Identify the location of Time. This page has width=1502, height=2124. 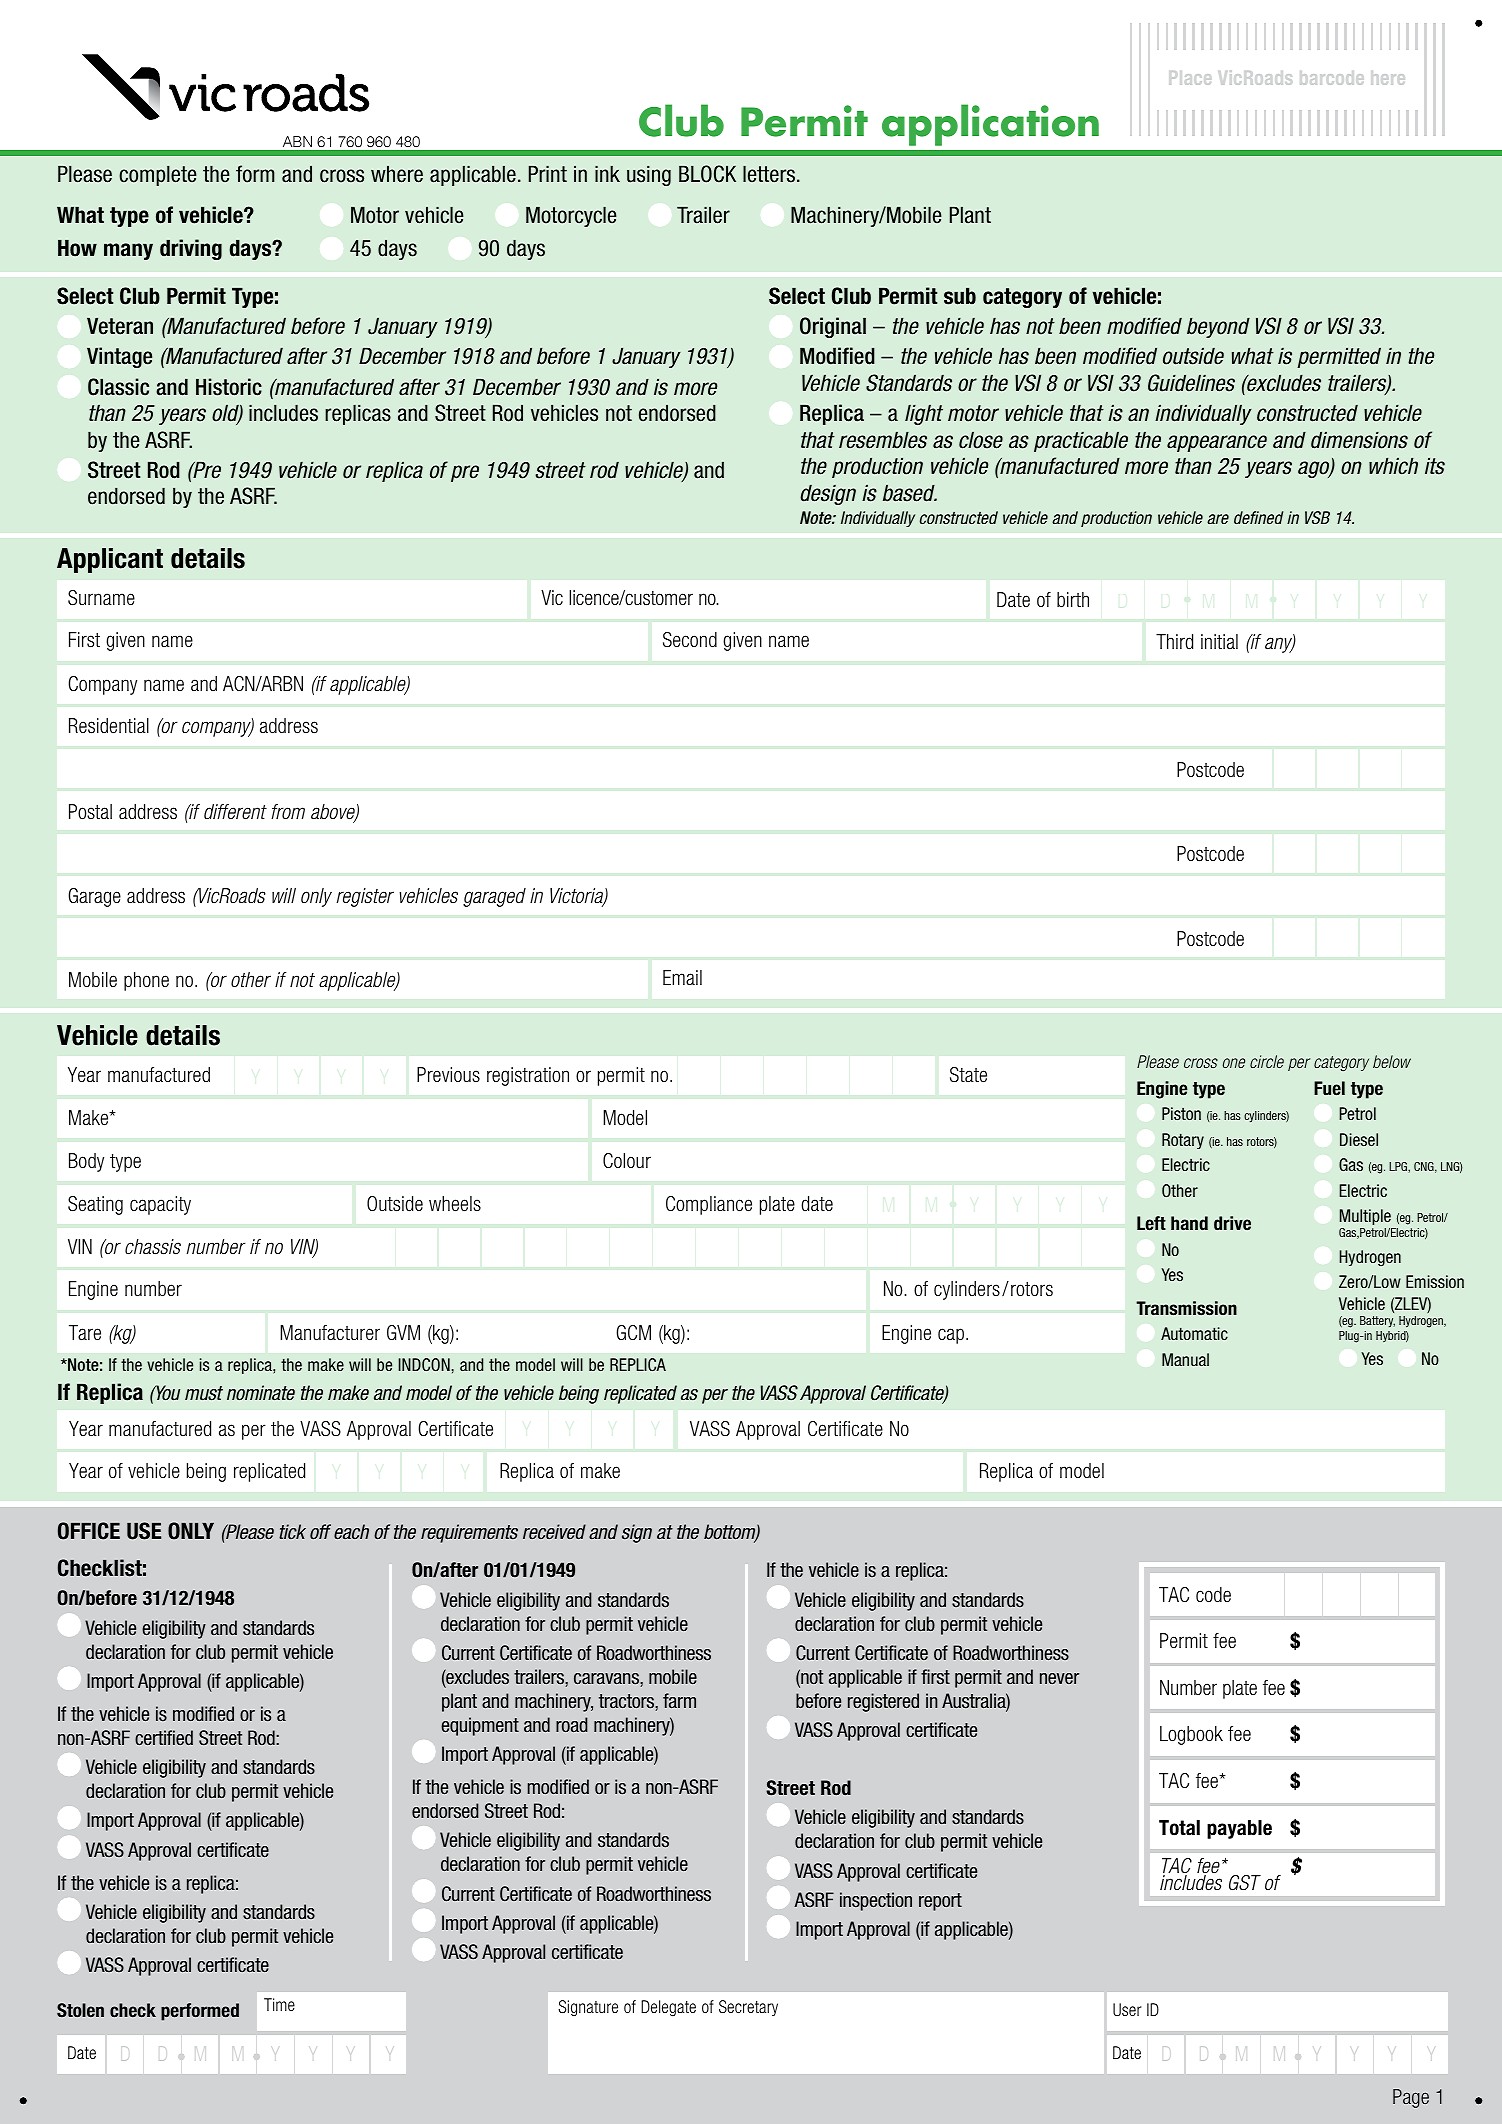
(279, 2004).
